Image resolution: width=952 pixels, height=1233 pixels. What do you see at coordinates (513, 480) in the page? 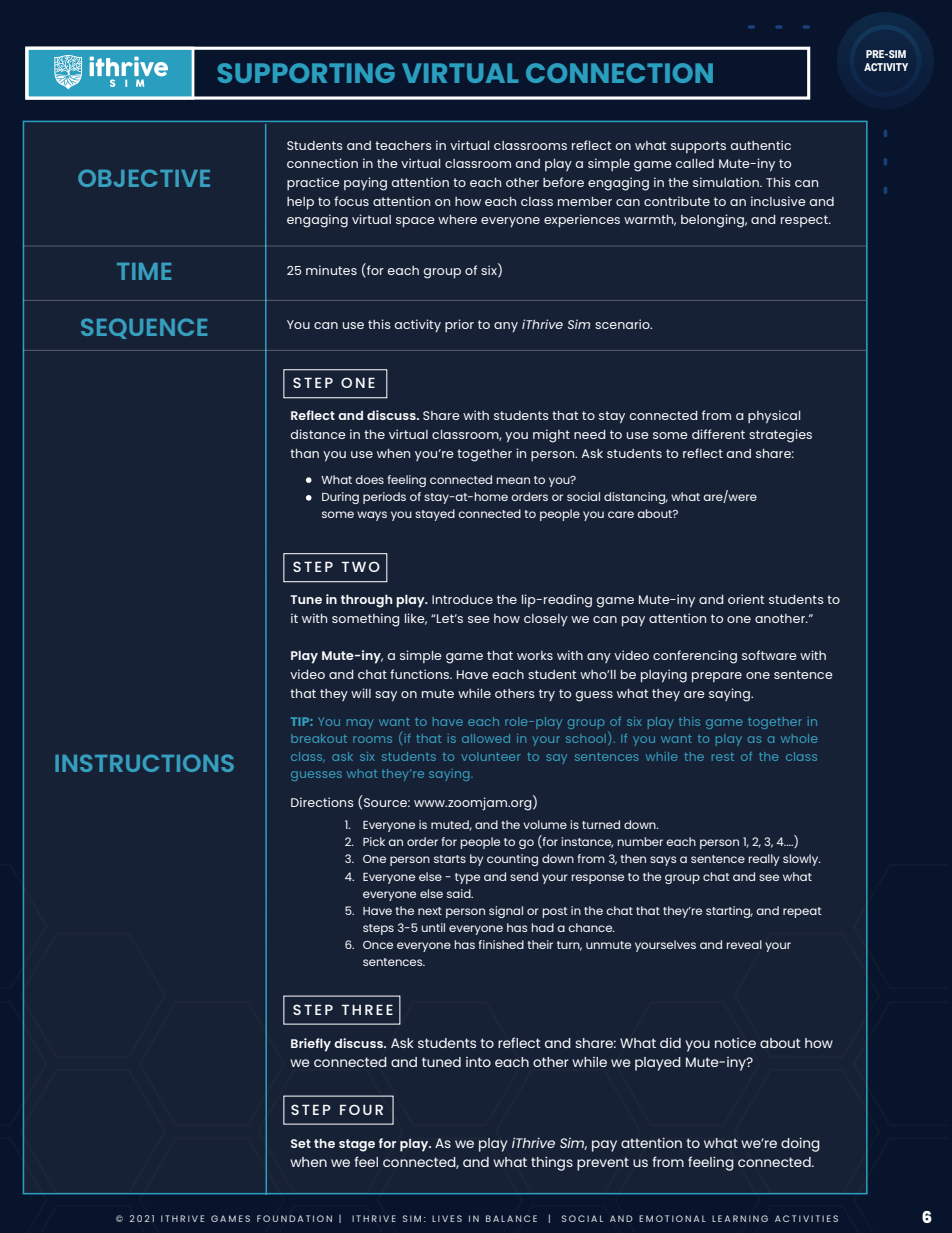
I see `mean` at bounding box center [513, 480].
